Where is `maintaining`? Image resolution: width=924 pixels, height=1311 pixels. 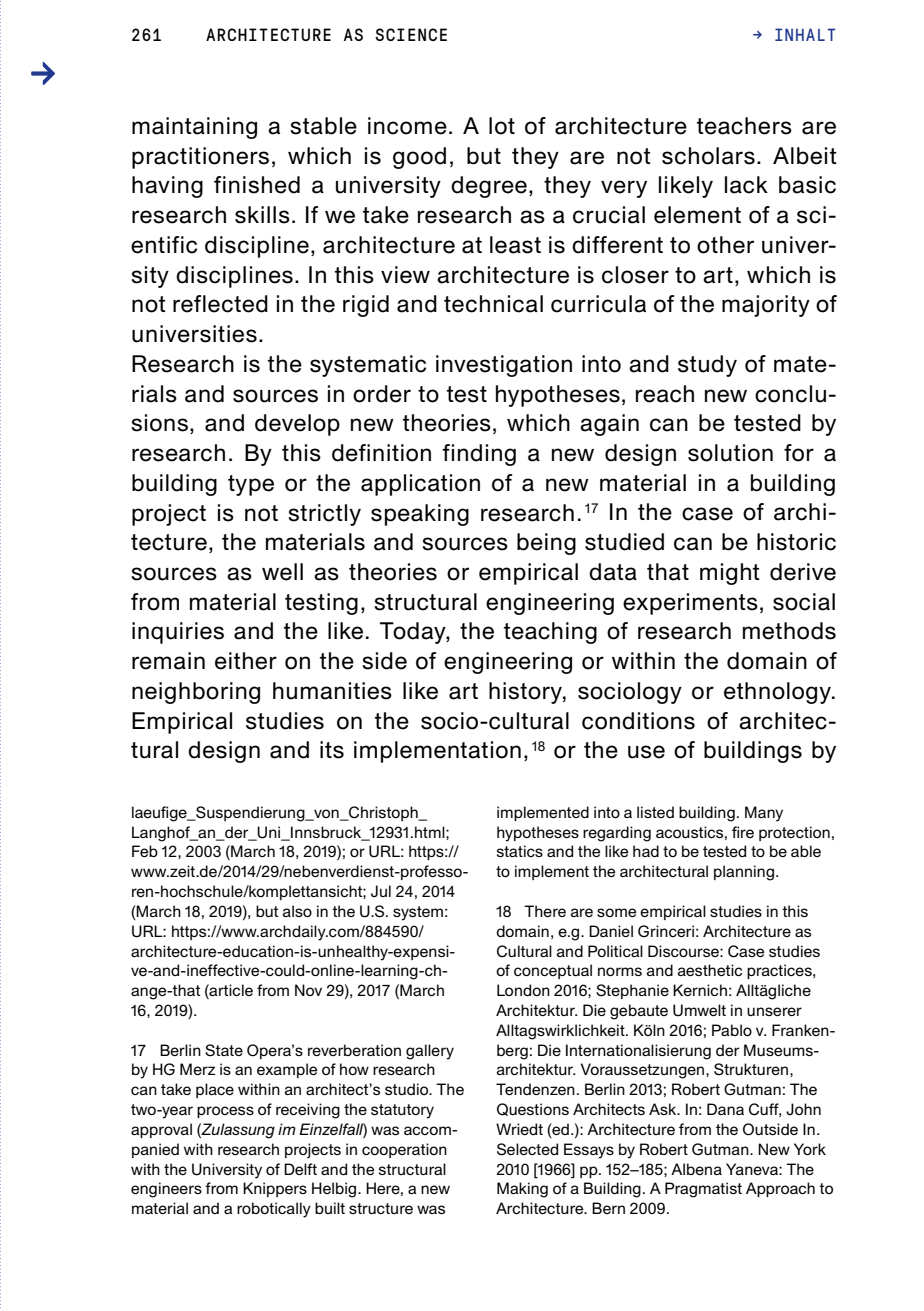
maintaining is located at coordinates (194, 128).
